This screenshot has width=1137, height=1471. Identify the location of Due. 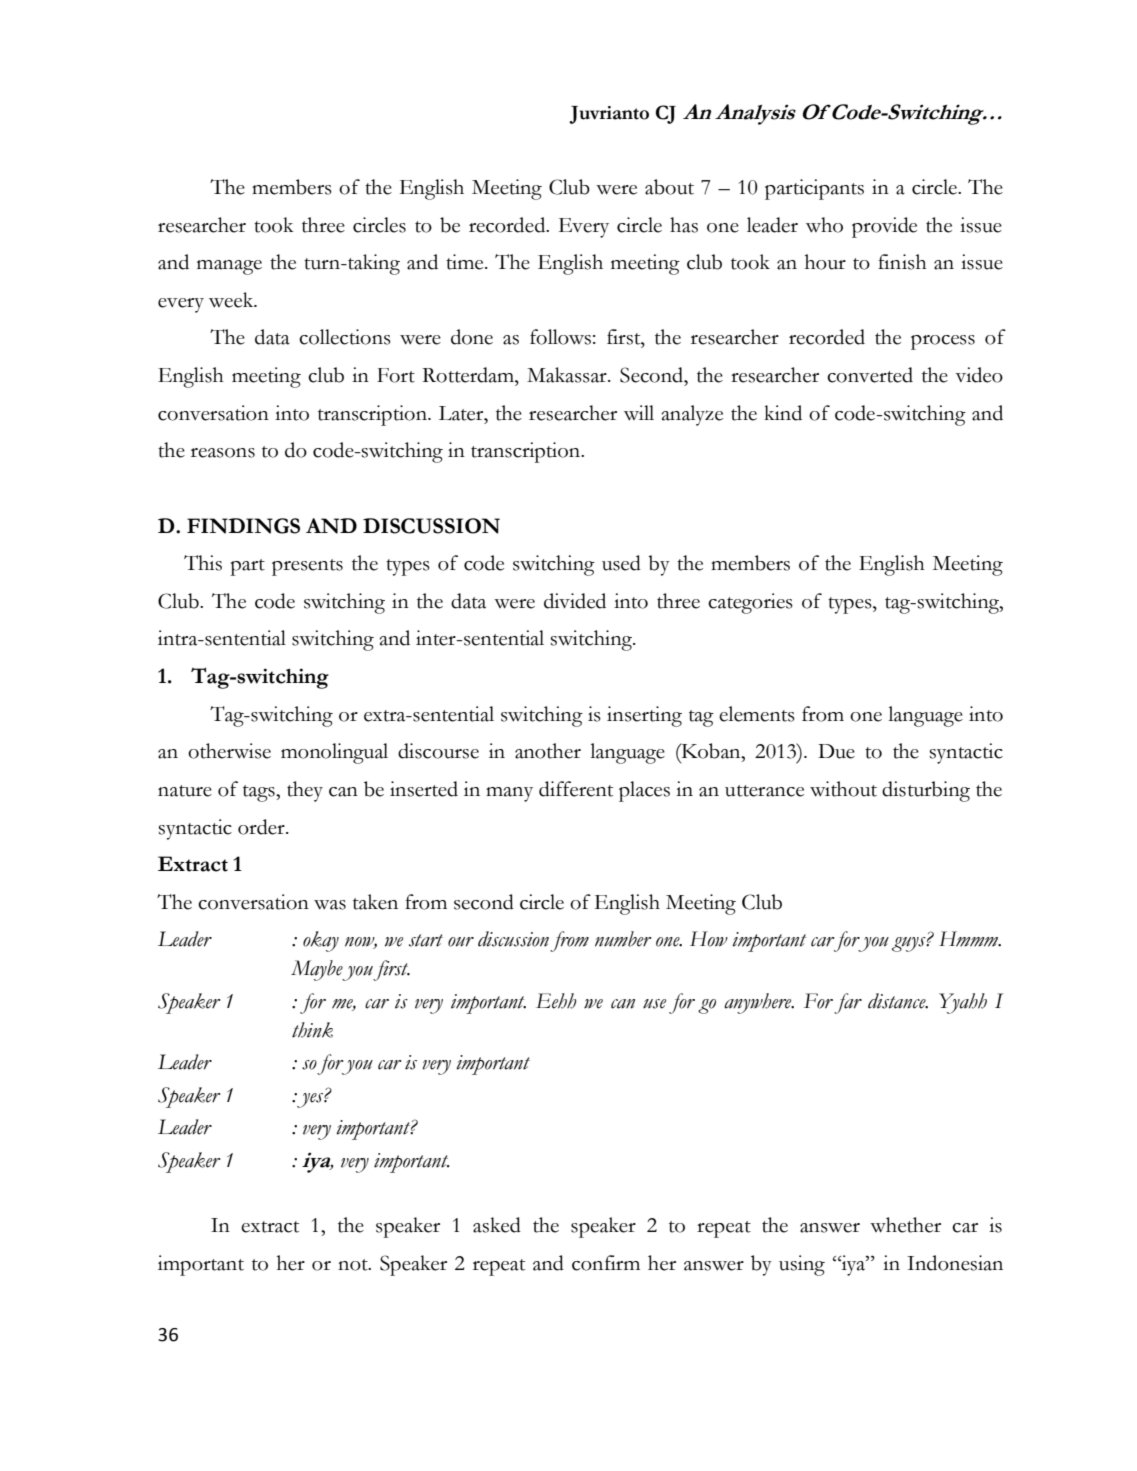
(836, 751).
